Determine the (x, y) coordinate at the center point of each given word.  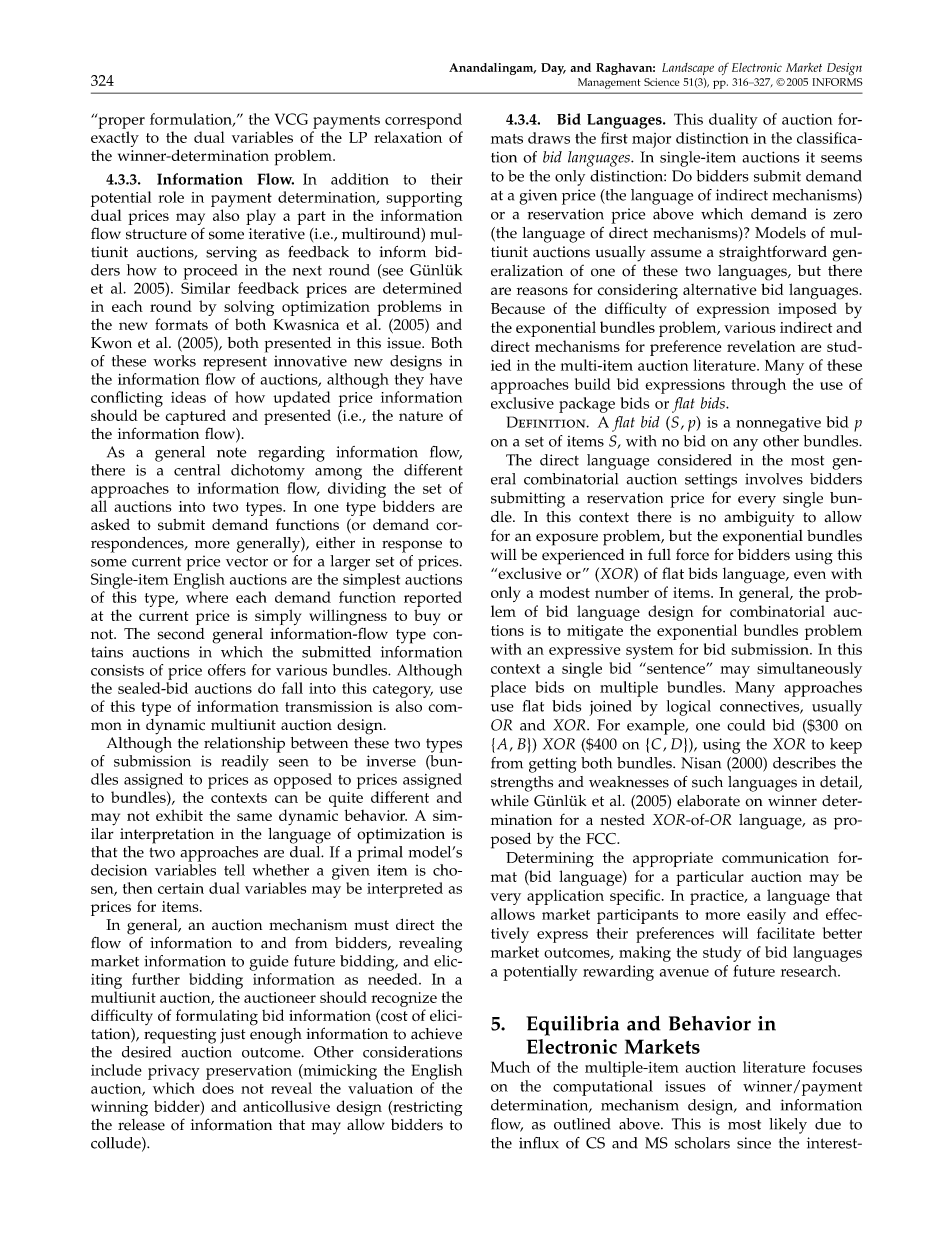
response (412, 546)
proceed (210, 272)
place (508, 689)
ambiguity (759, 519)
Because (518, 308)
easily (766, 916)
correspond (423, 121)
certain (181, 888)
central (197, 470)
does (218, 1088)
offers (227, 670)
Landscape (688, 69)
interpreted (405, 890)
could (746, 725)
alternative (720, 289)
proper (120, 122)
